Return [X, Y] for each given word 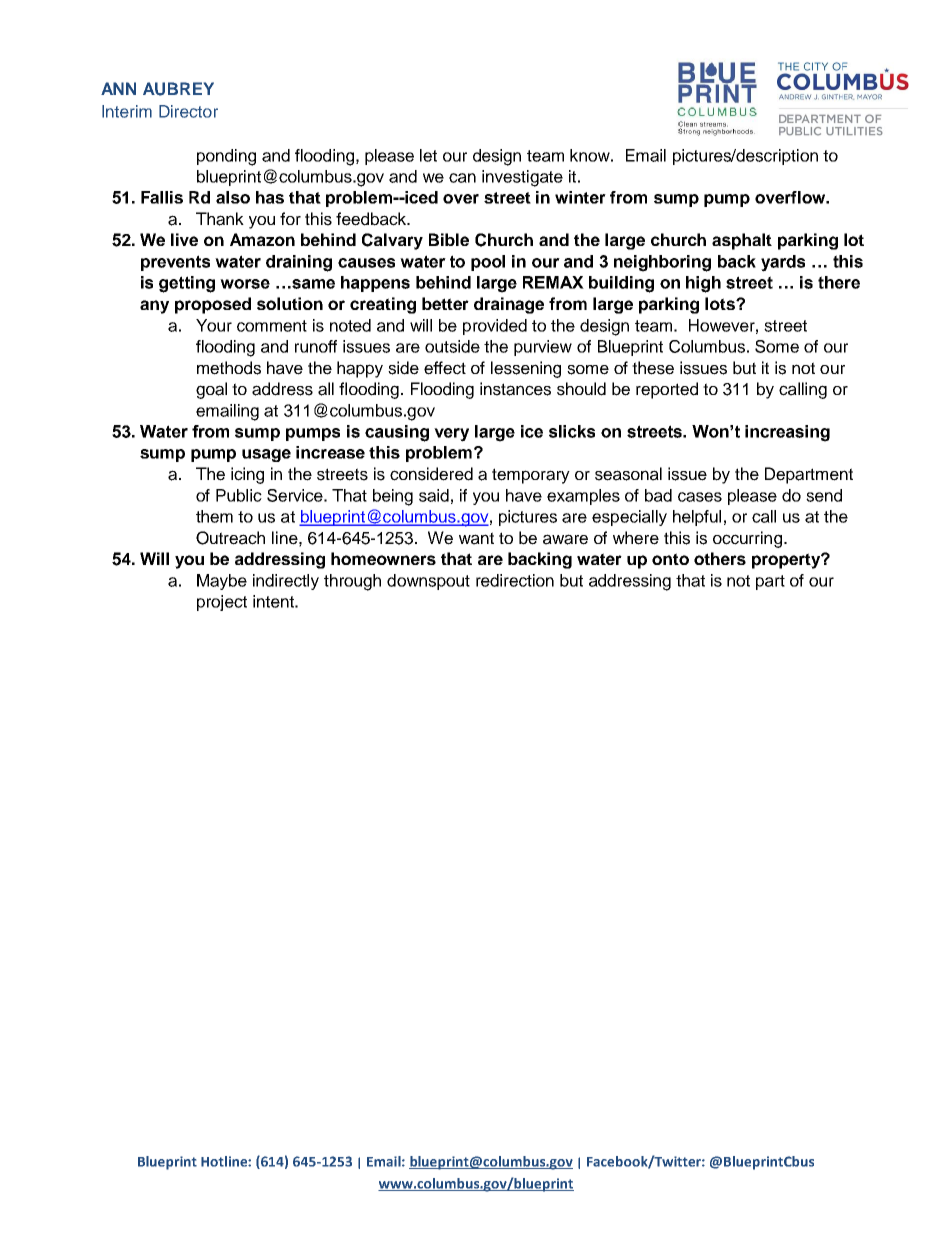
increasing [787, 433]
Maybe [222, 582]
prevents [175, 263]
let [428, 155]
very [451, 435]
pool [488, 263]
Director [188, 111]
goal [211, 390]
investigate [522, 178]
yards [783, 263]
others [720, 558]
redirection [515, 580]
